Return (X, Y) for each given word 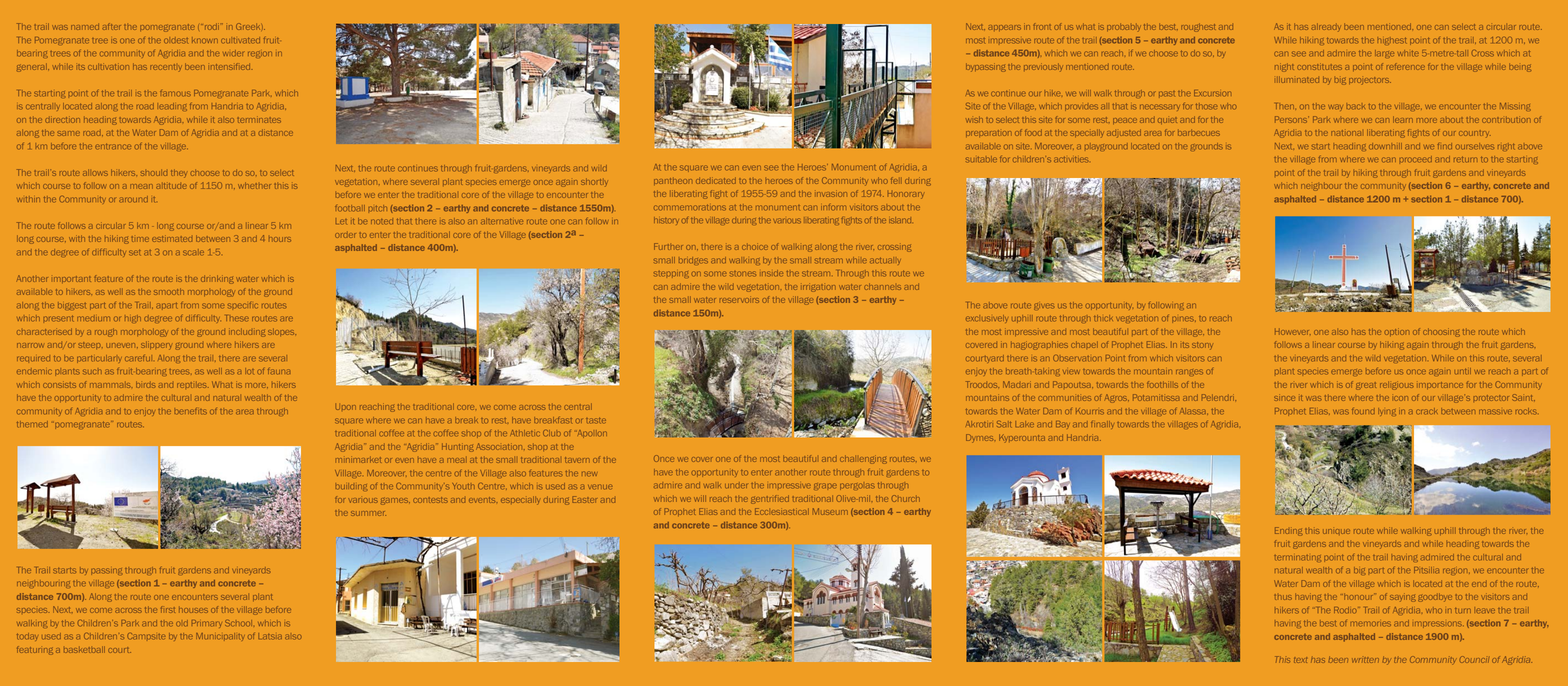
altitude (171, 186)
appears (1004, 28)
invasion (832, 194)
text (1300, 660)
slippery (156, 346)
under (736, 485)
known (205, 40)
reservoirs (739, 300)
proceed (1416, 159)
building (351, 487)
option (1397, 332)
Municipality (220, 637)
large (1384, 54)
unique (1336, 531)
